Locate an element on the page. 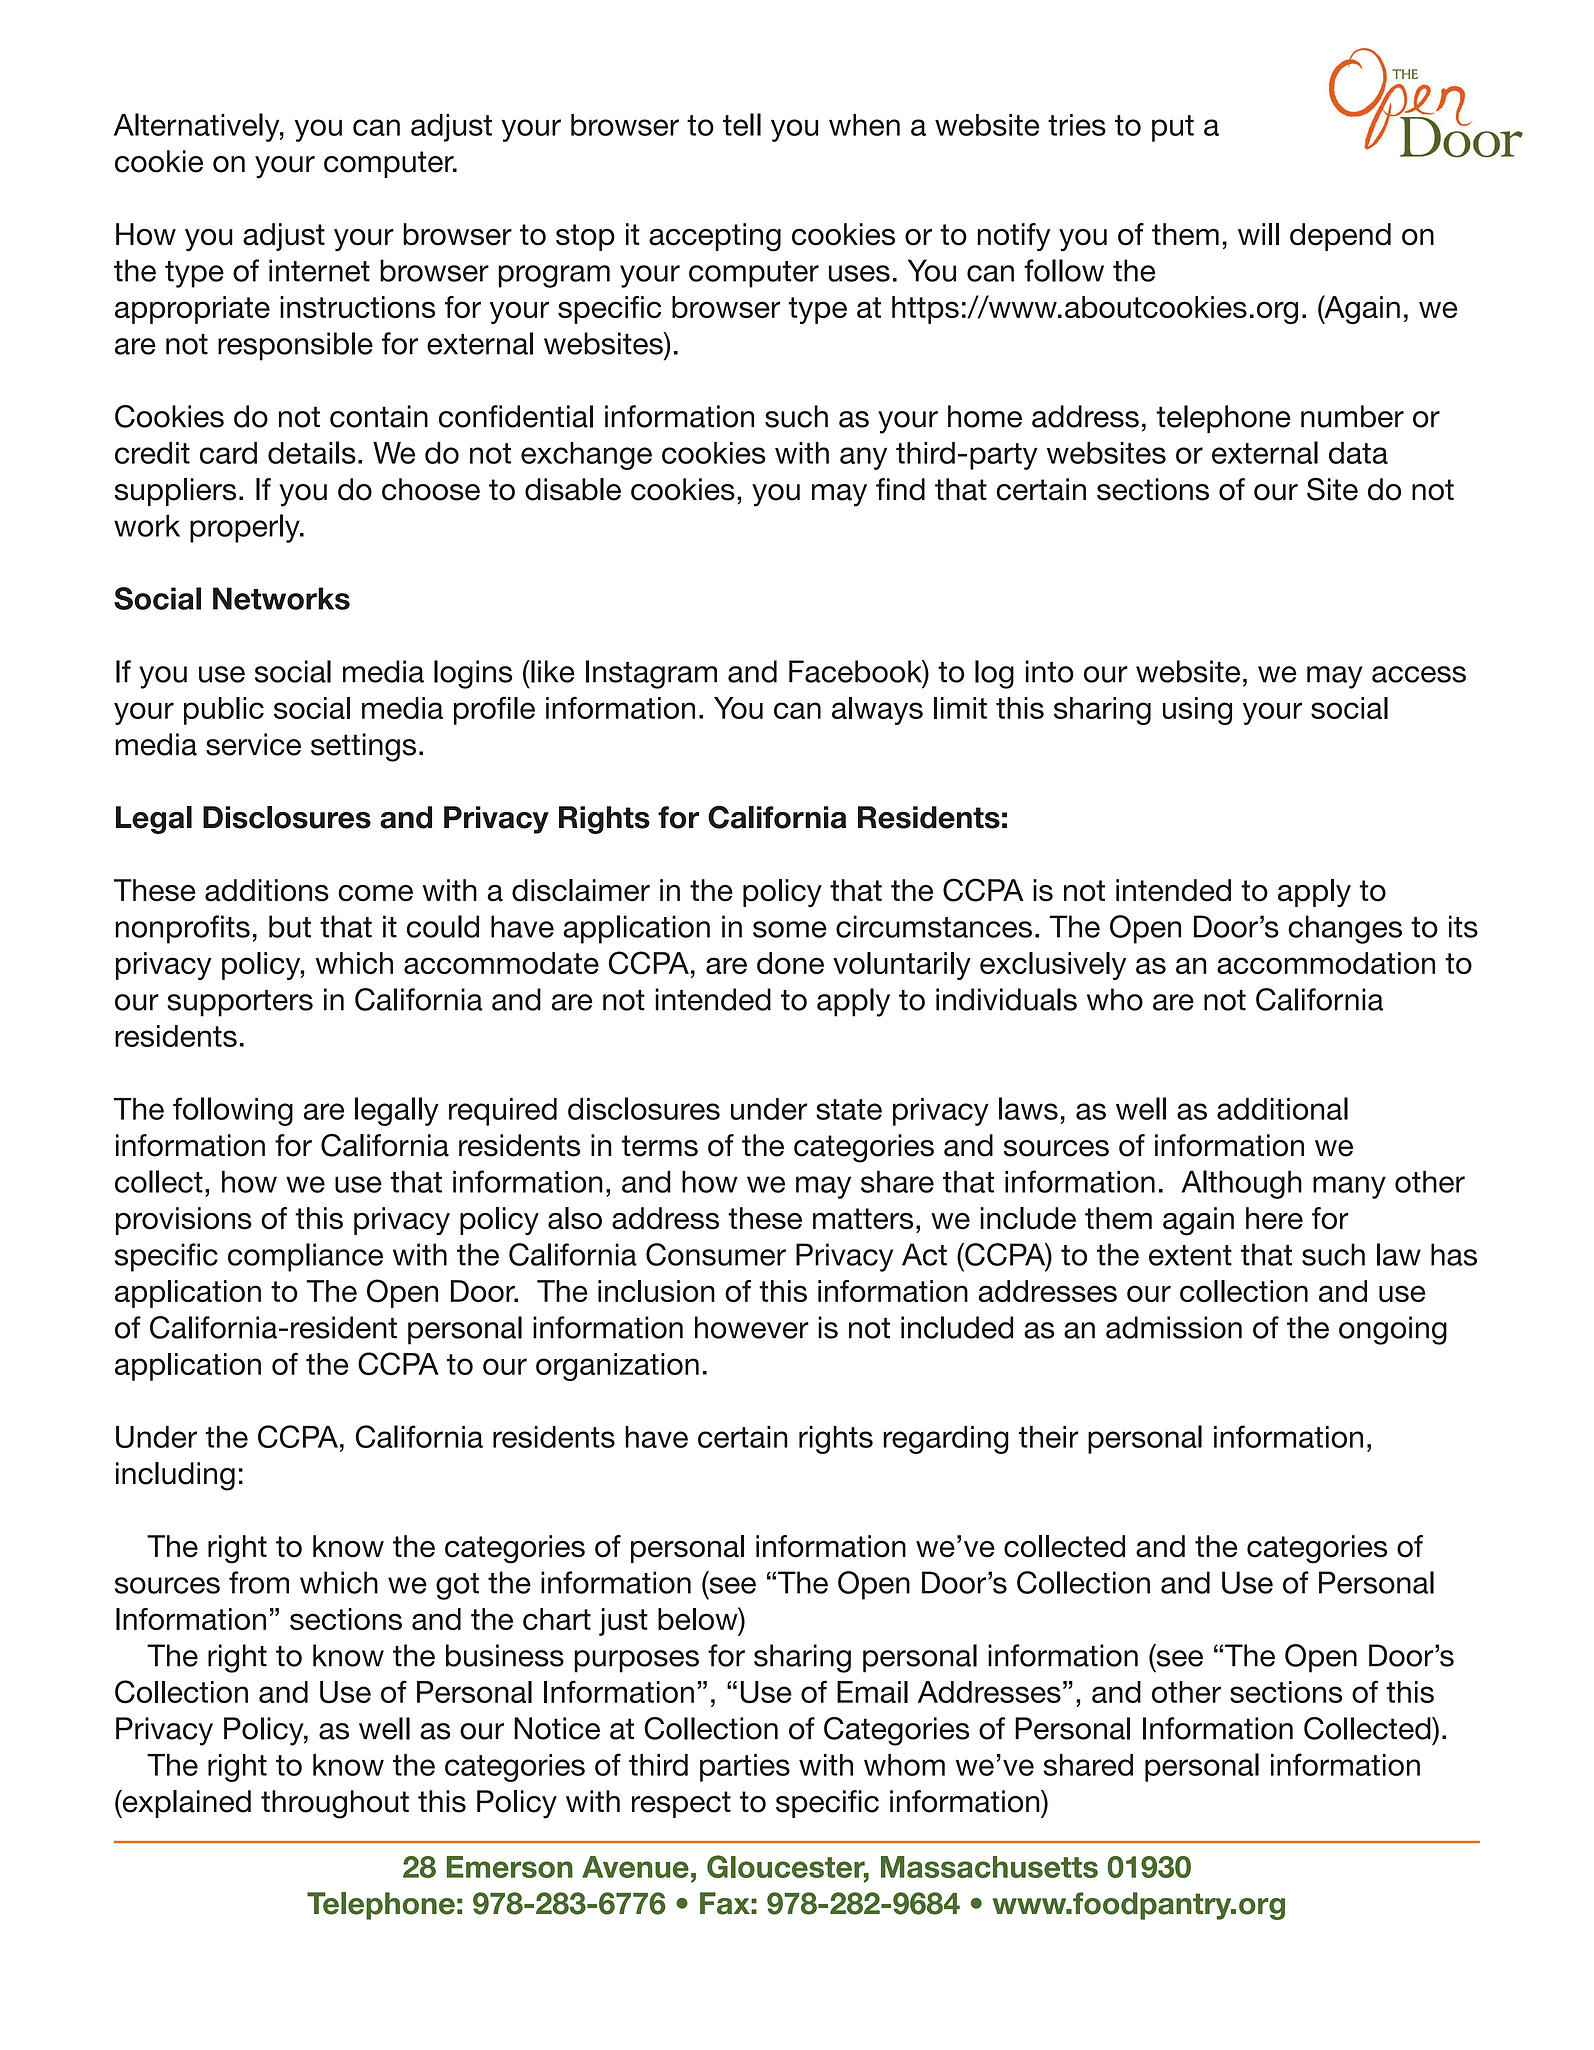 The height and width of the image is (2050, 1594). parties is located at coordinates (745, 1768).
